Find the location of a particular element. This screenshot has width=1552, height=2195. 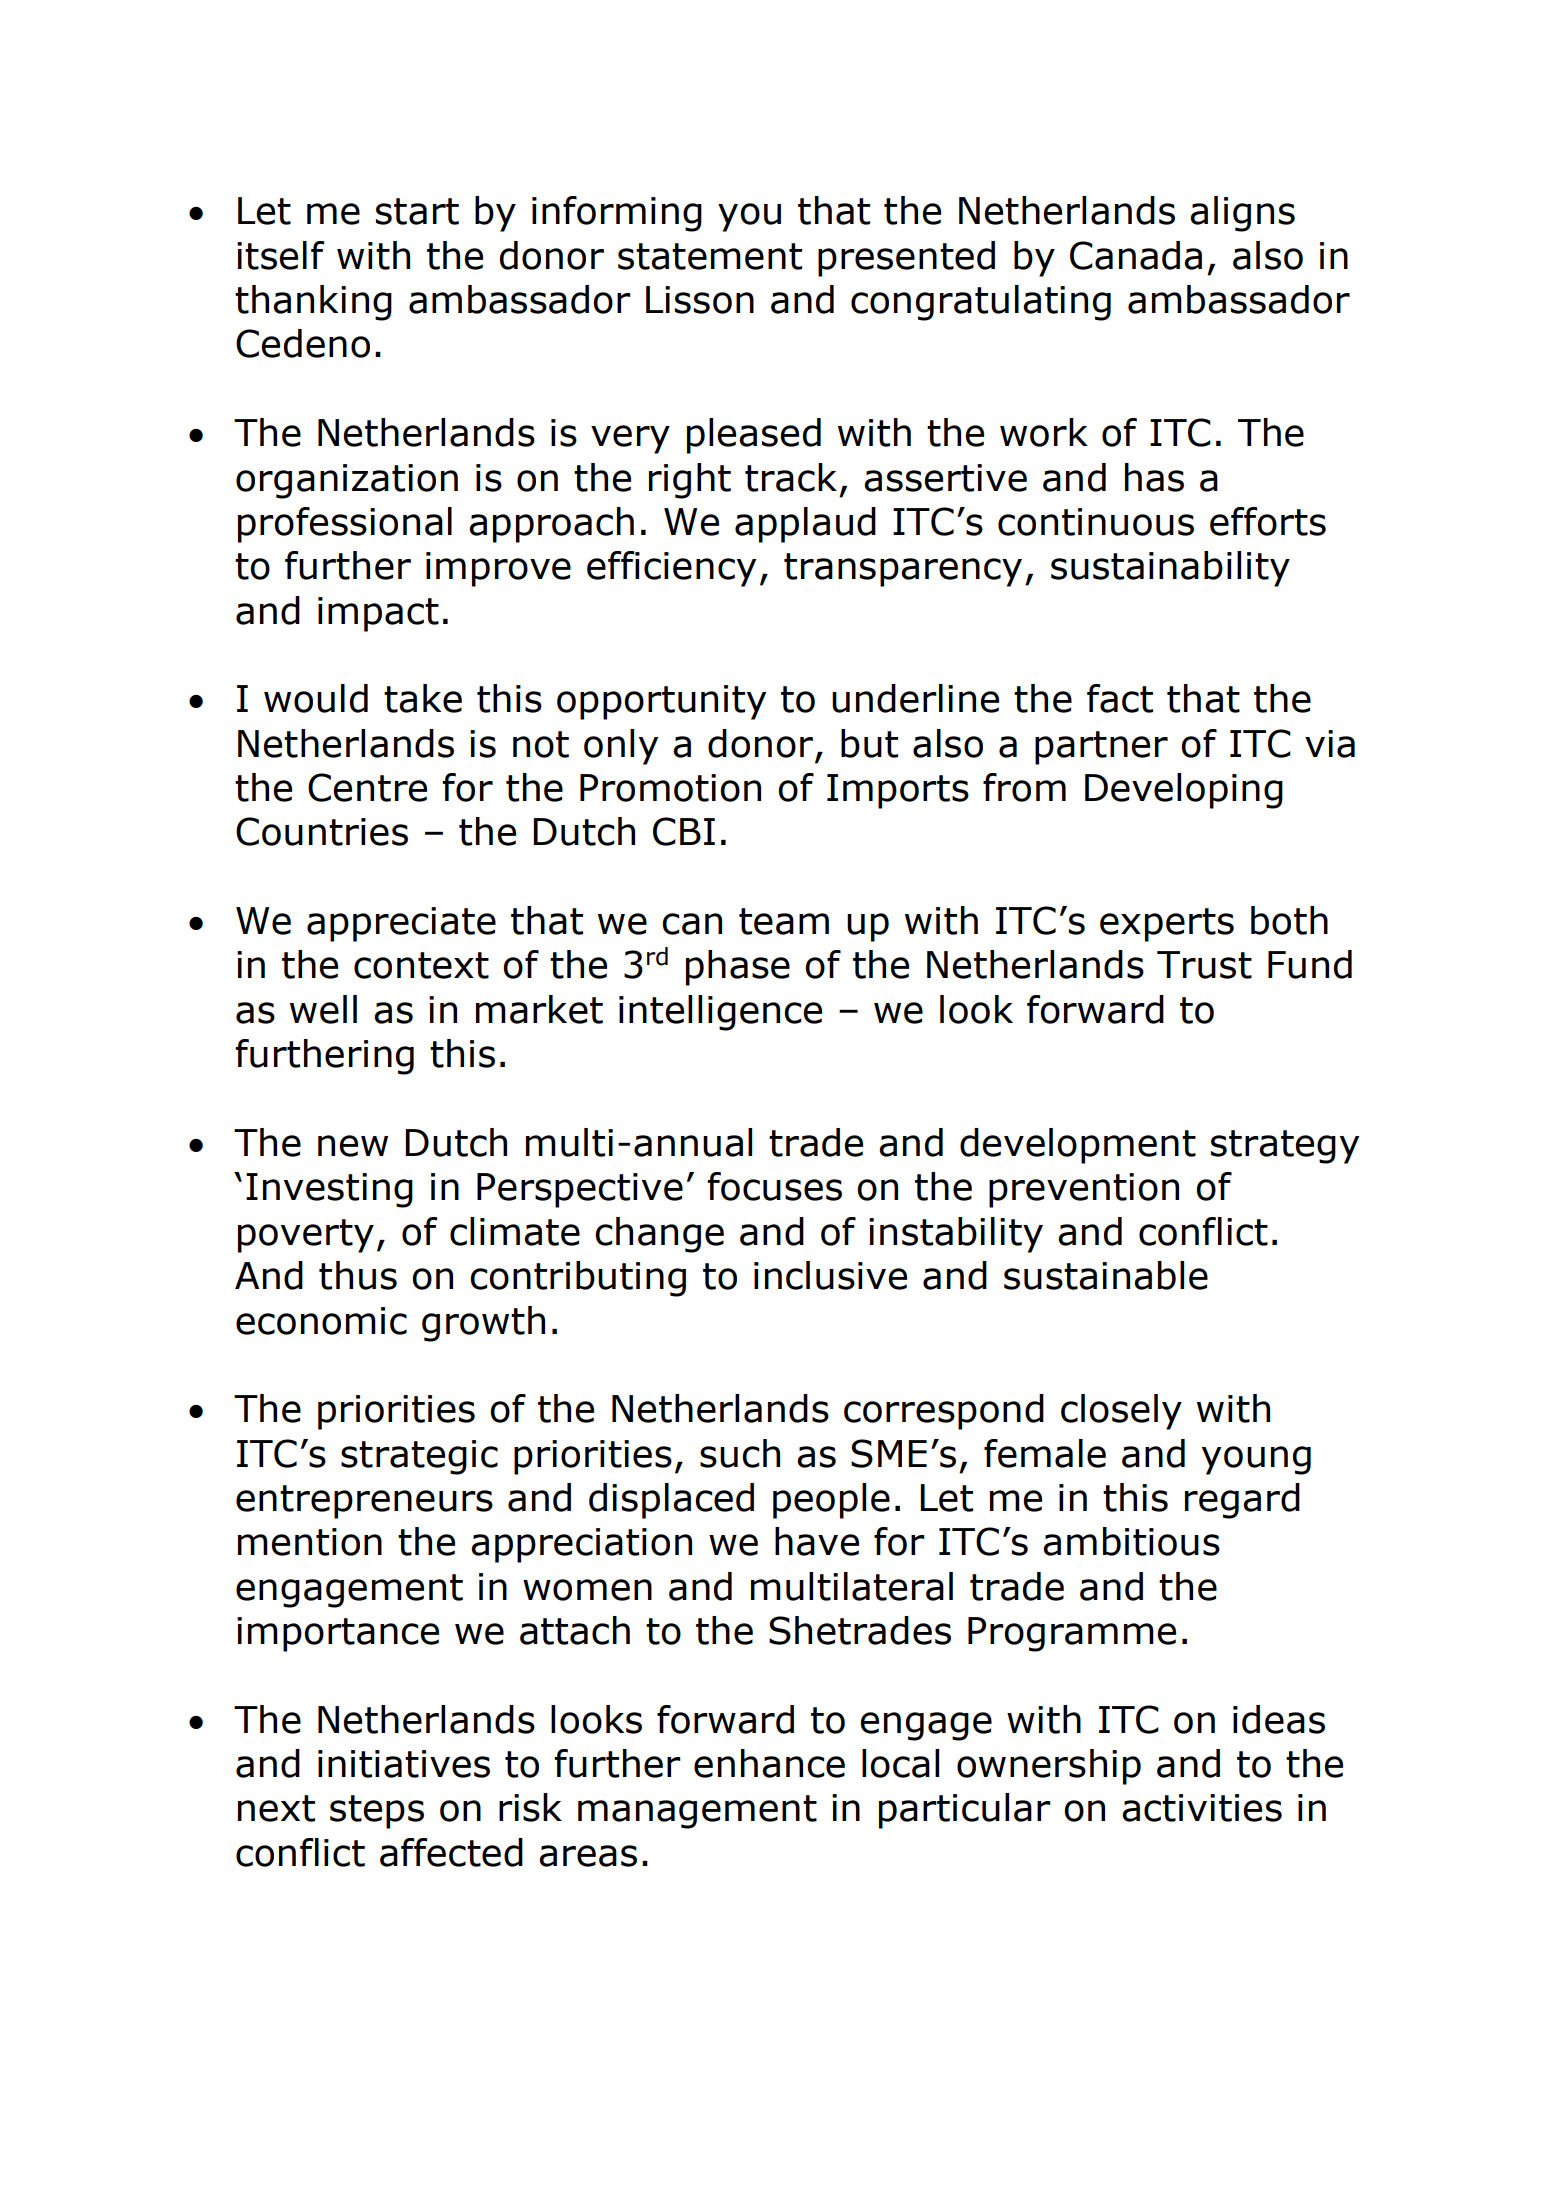

start is located at coordinates (417, 211).
